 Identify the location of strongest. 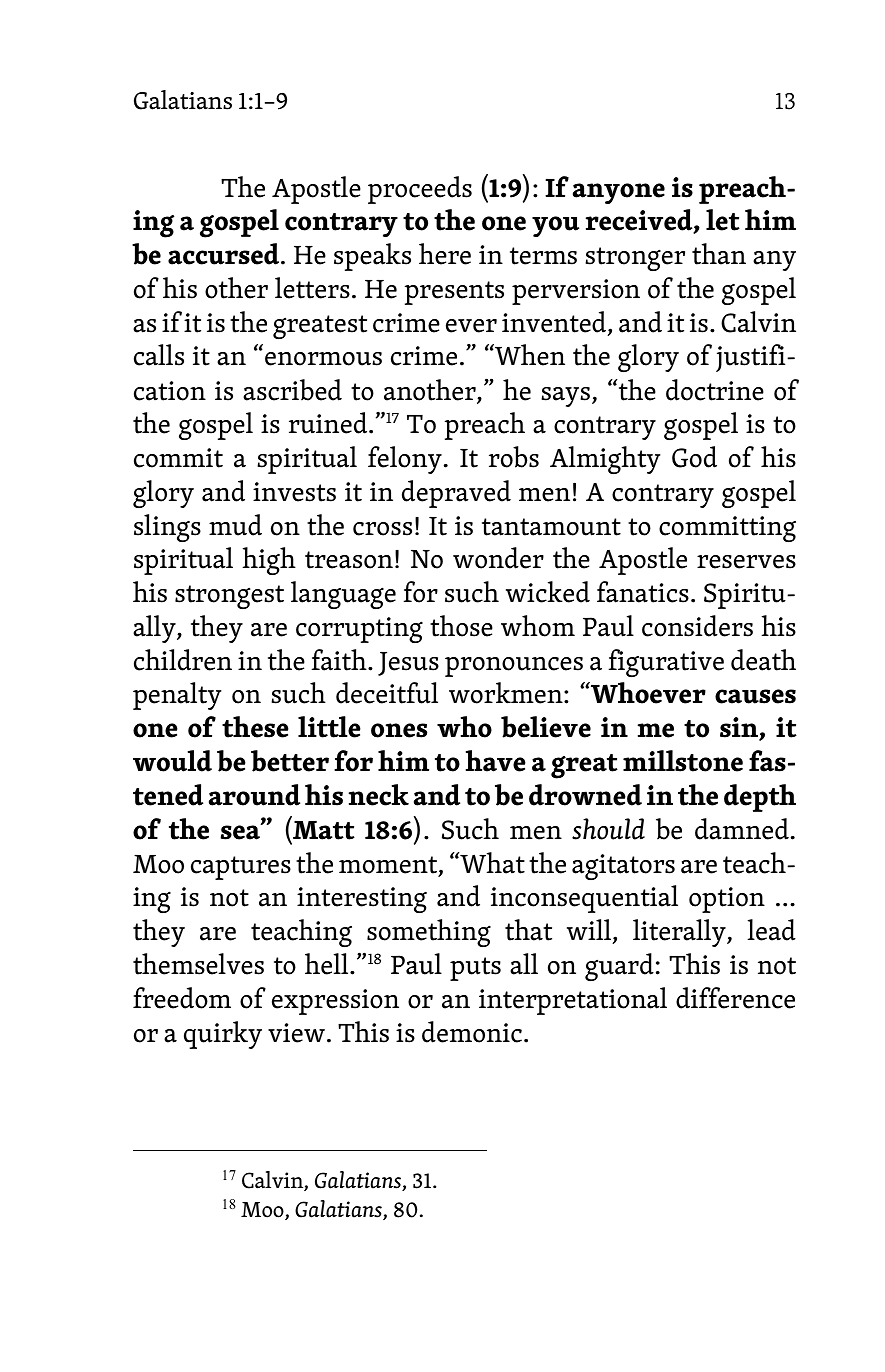
(229, 597).
